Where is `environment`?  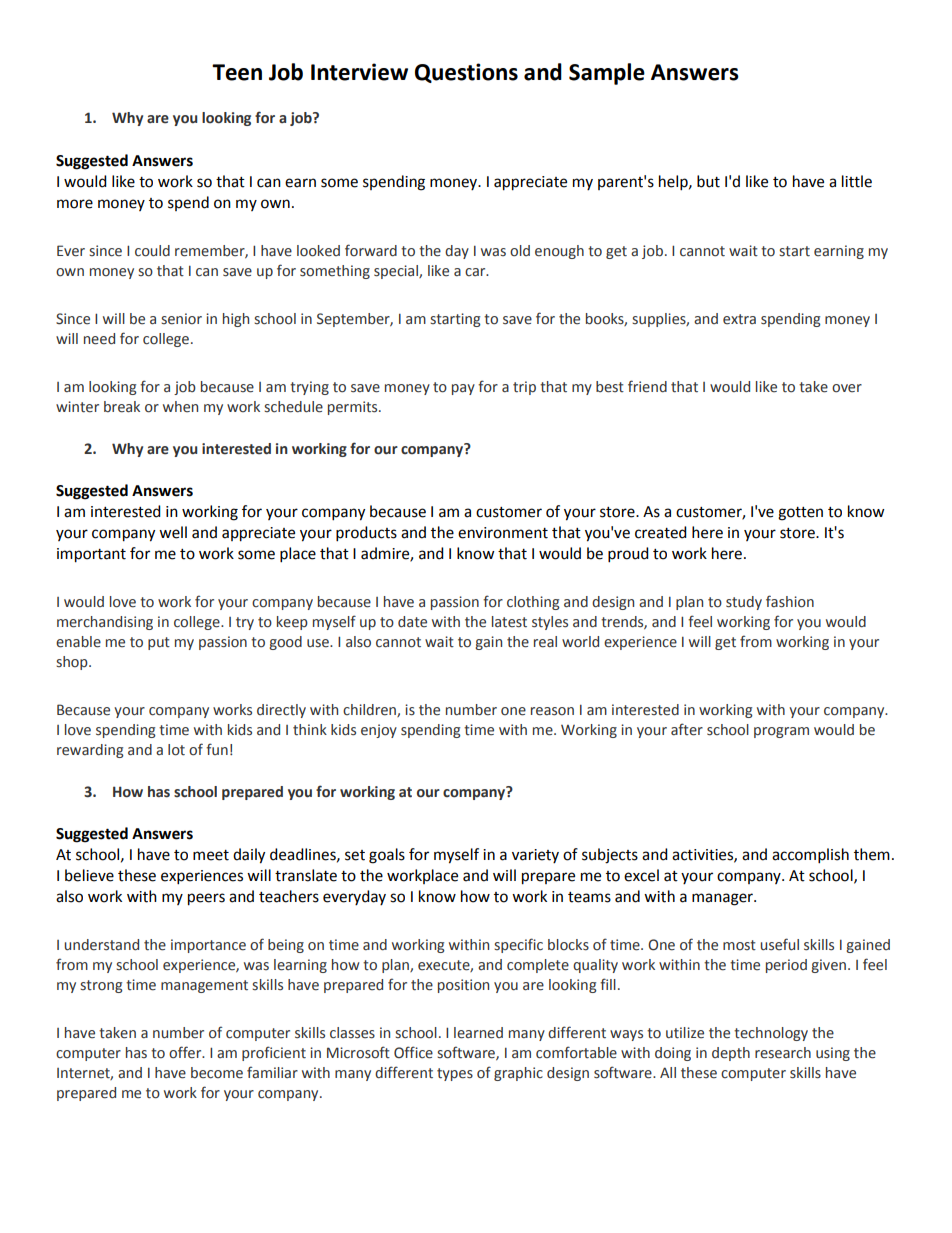
environment is located at coordinates (503, 533).
